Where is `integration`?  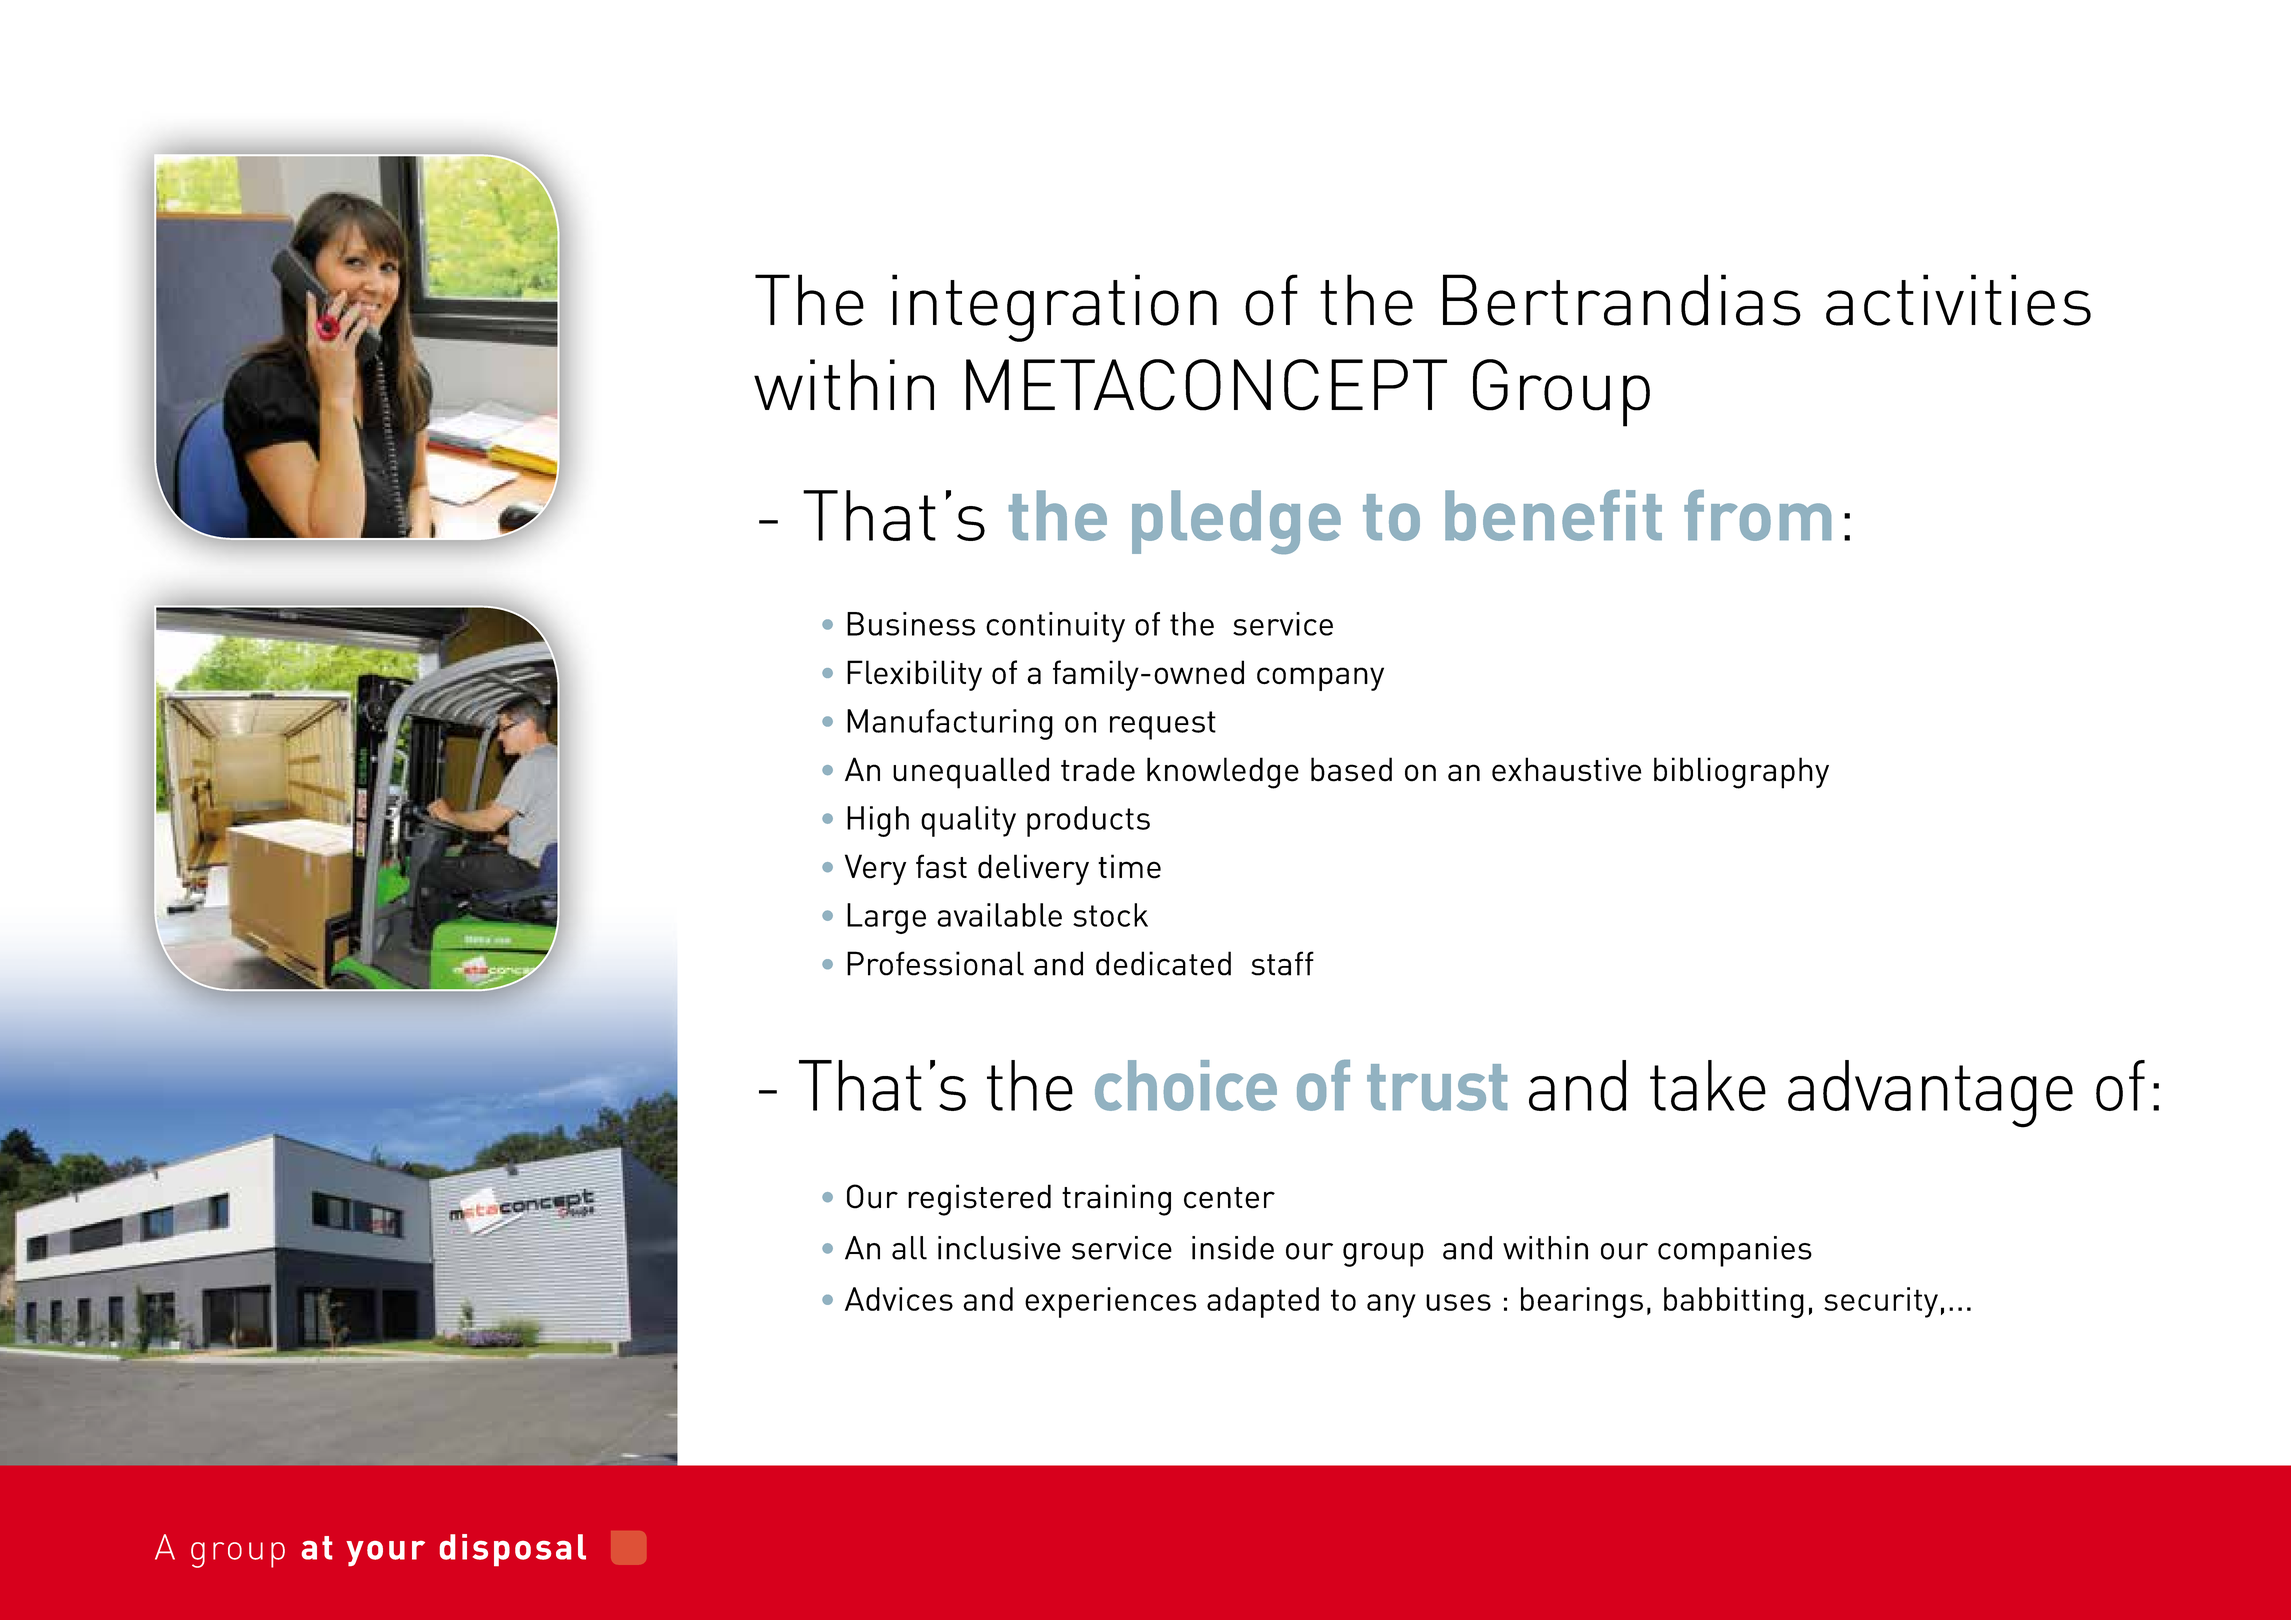 integration is located at coordinates (1054, 308).
